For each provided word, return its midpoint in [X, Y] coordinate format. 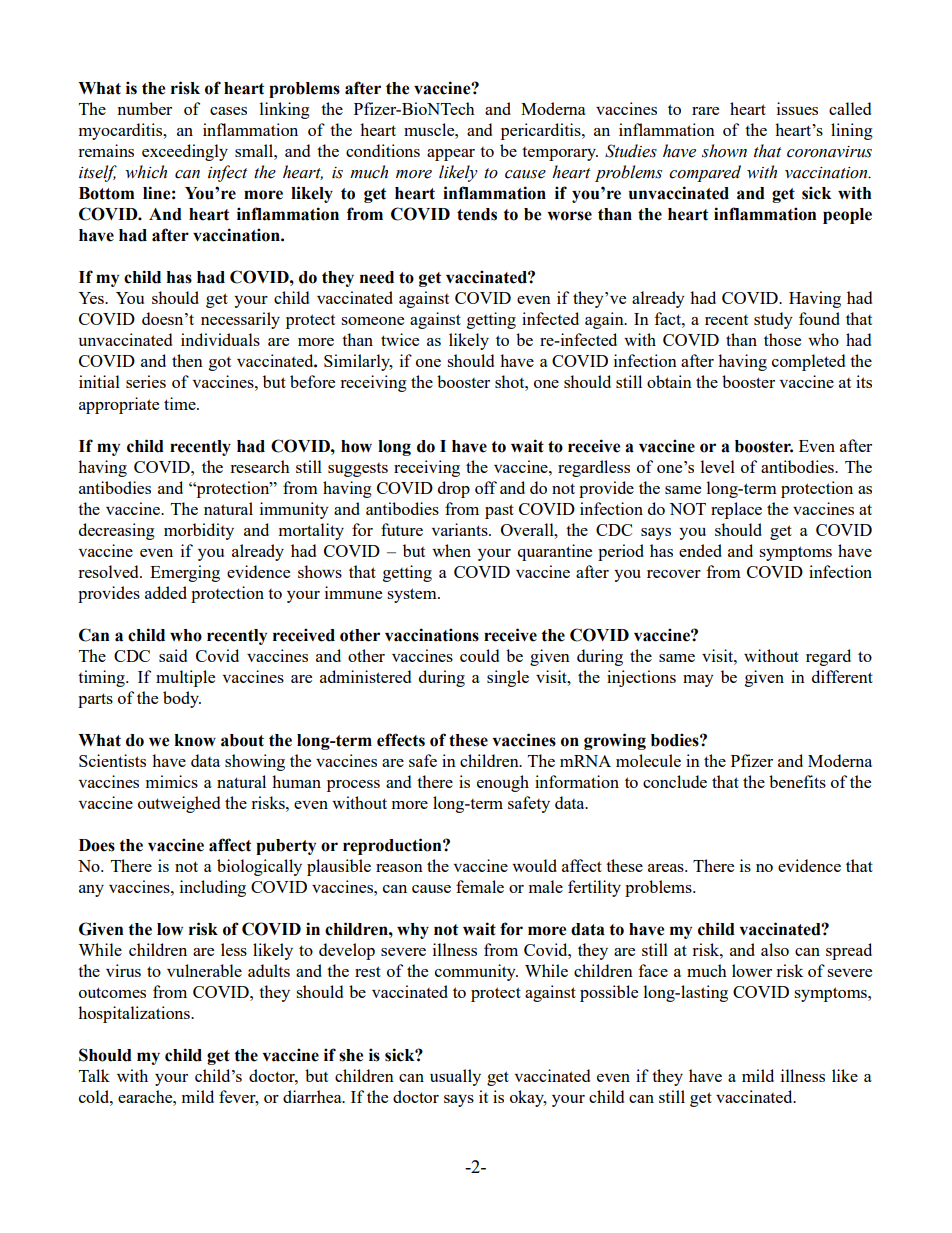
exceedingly [185, 152]
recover [674, 574]
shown [724, 151]
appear [451, 155]
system [413, 595]
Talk [94, 1075]
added [166, 592]
